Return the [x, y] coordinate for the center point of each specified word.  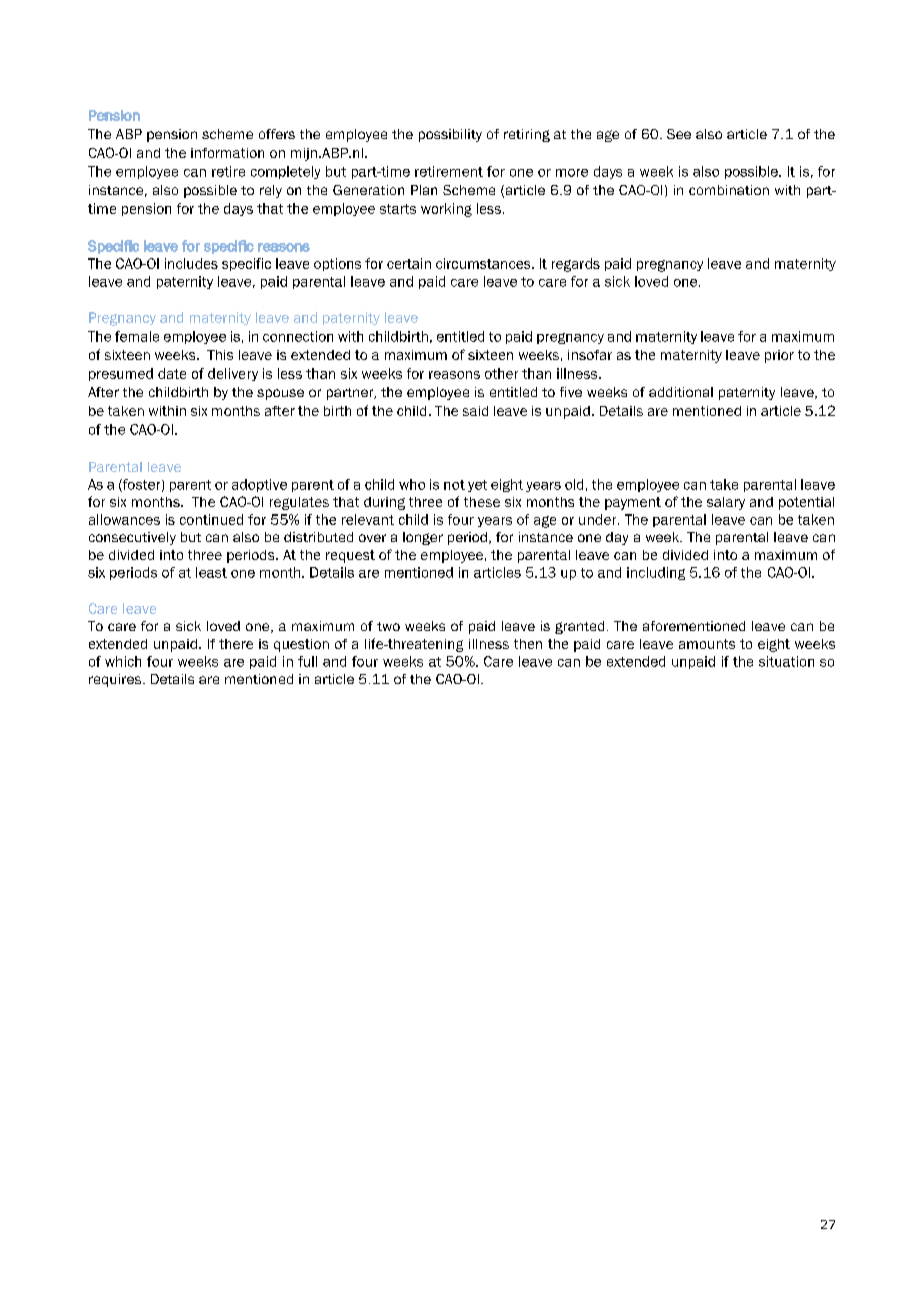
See [679, 134]
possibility [450, 135]
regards [576, 265]
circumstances [484, 263]
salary [726, 503]
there [236, 644]
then [528, 644]
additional [681, 392]
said [475, 411]
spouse [280, 394]
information [227, 153]
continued [211, 519]
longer [423, 538]
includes [191, 263]
